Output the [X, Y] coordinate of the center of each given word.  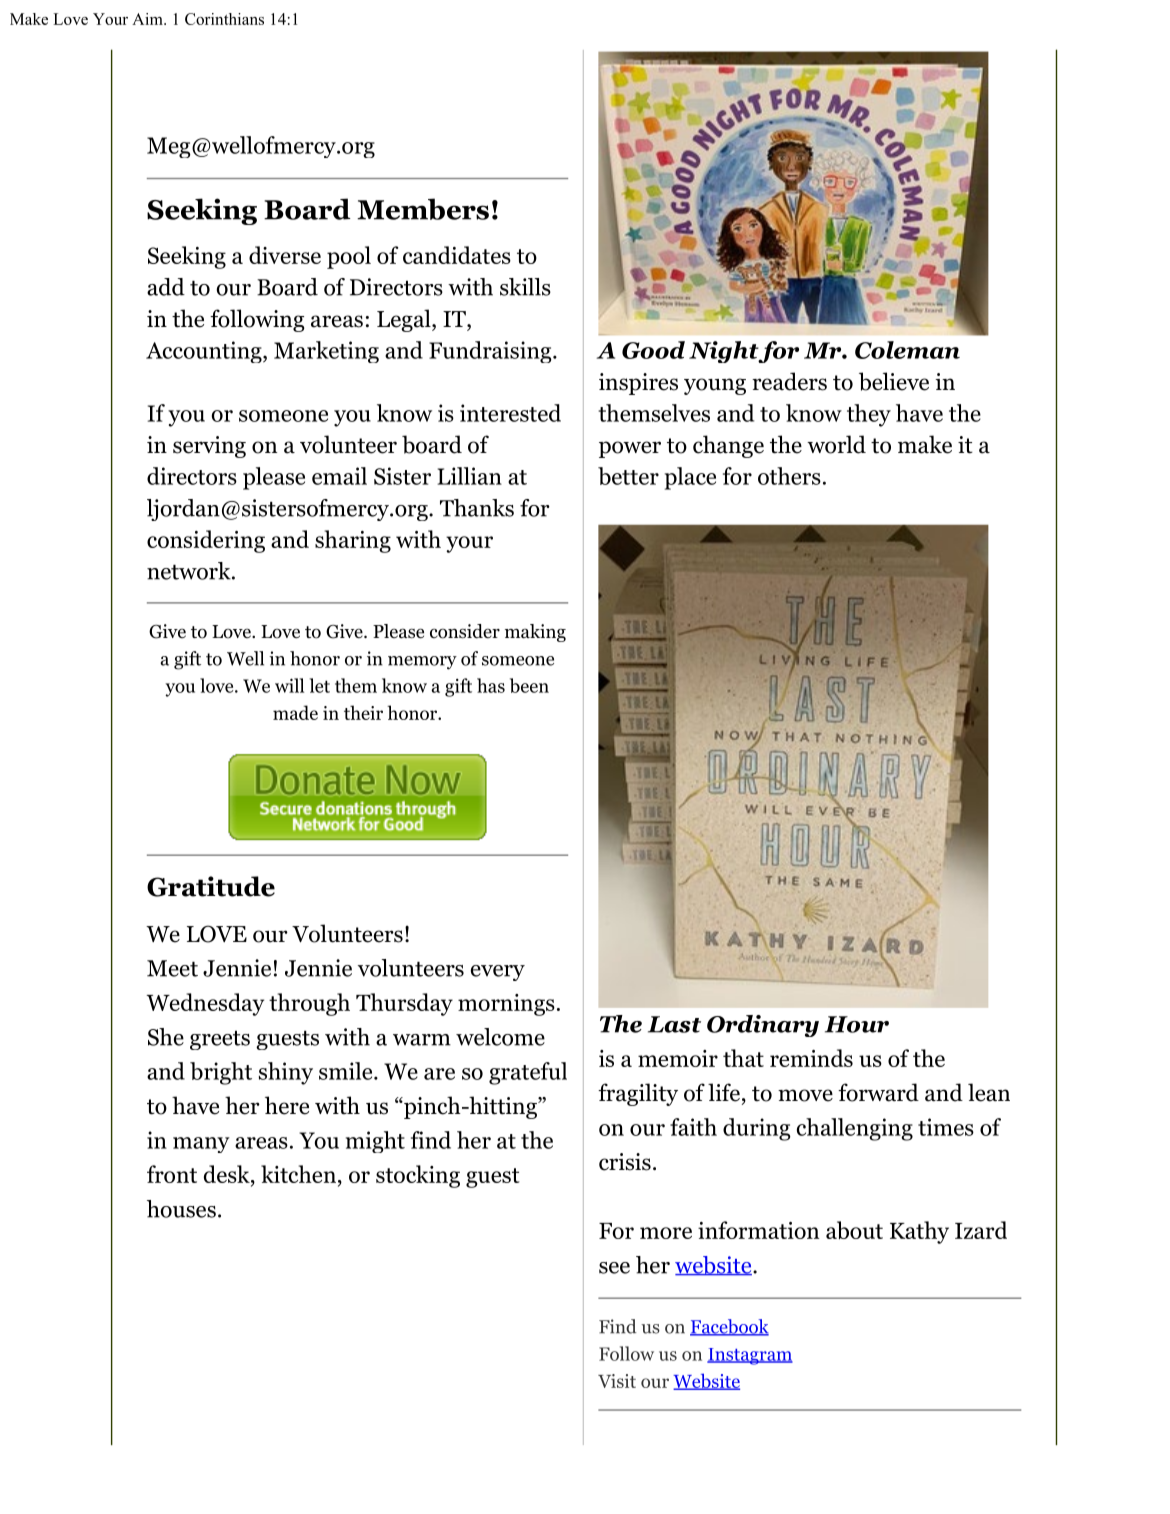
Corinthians [224, 19]
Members [423, 209]
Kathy [919, 1232]
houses [181, 1209]
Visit [617, 1381]
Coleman [907, 350]
